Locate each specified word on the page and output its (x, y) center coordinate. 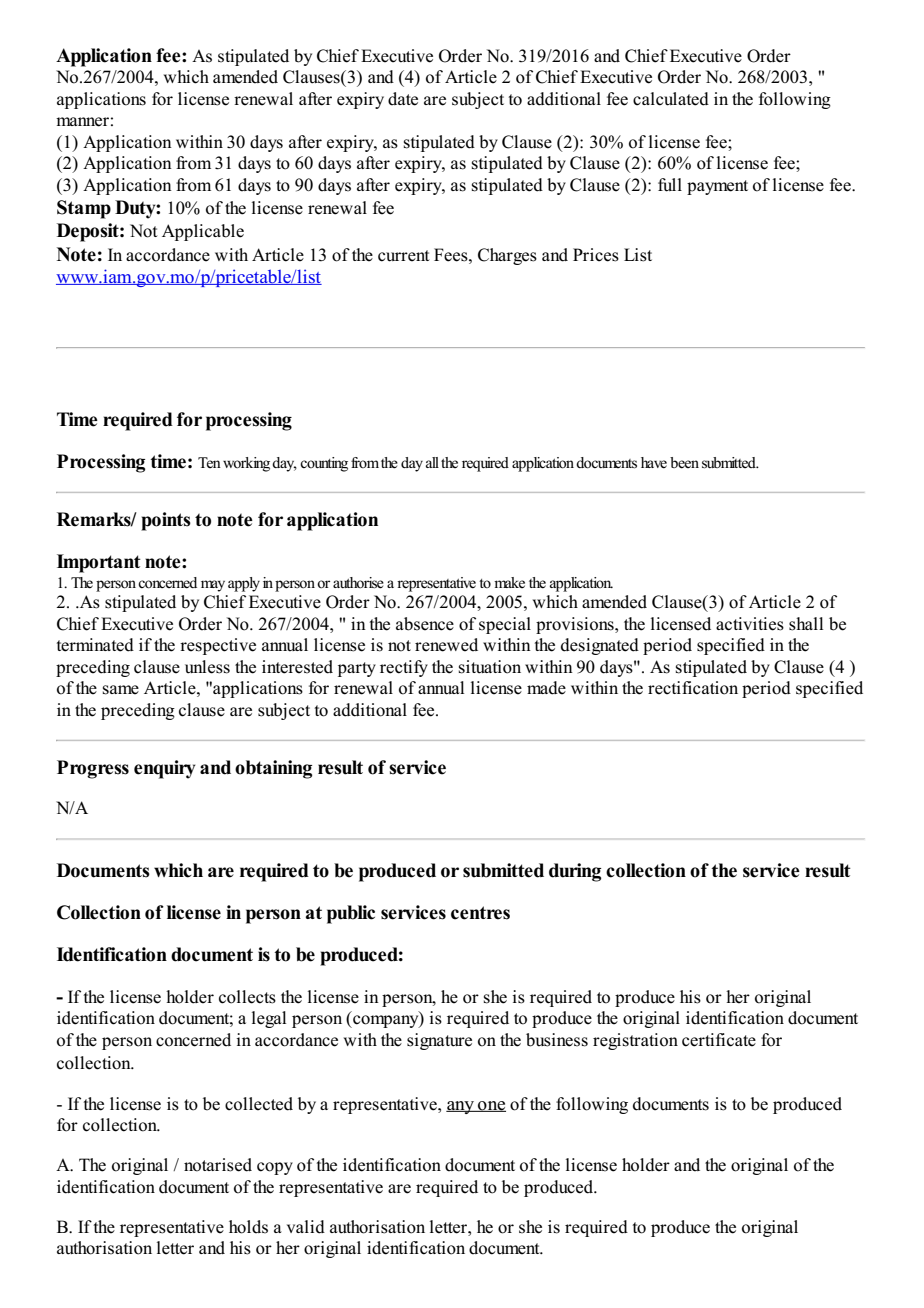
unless (207, 667)
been (684, 463)
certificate (719, 1040)
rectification (693, 688)
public (351, 914)
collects (247, 997)
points (166, 521)
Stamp (84, 209)
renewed (446, 645)
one (491, 1106)
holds (248, 1227)
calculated (671, 99)
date (403, 99)
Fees (452, 255)
